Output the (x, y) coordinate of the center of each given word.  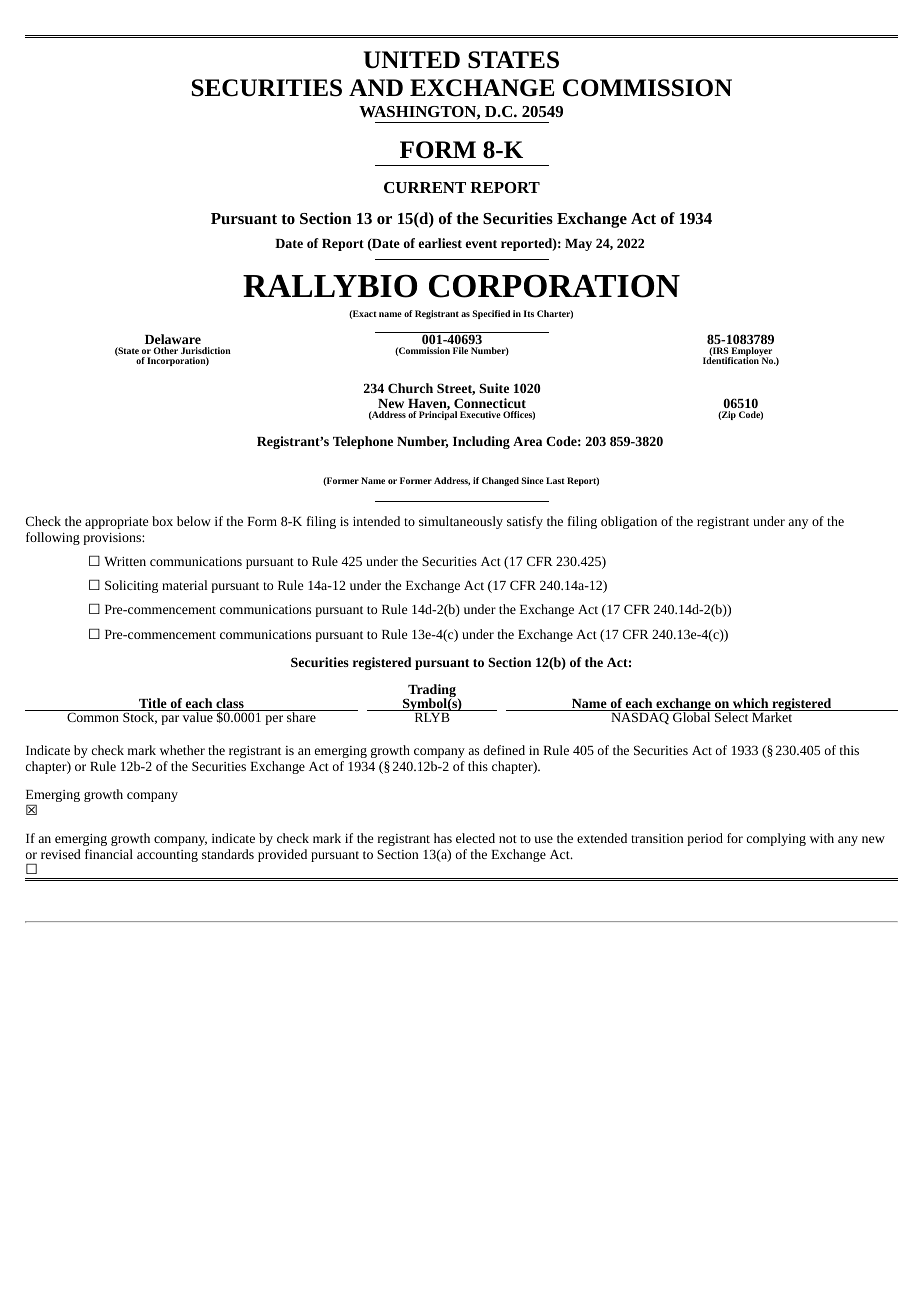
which (751, 704)
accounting (167, 856)
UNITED (412, 60)
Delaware (173, 339)
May (578, 245)
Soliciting (131, 586)
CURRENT (425, 187)
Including (481, 442)
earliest (440, 243)
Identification (732, 359)
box (162, 521)
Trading (431, 692)
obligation (629, 522)
